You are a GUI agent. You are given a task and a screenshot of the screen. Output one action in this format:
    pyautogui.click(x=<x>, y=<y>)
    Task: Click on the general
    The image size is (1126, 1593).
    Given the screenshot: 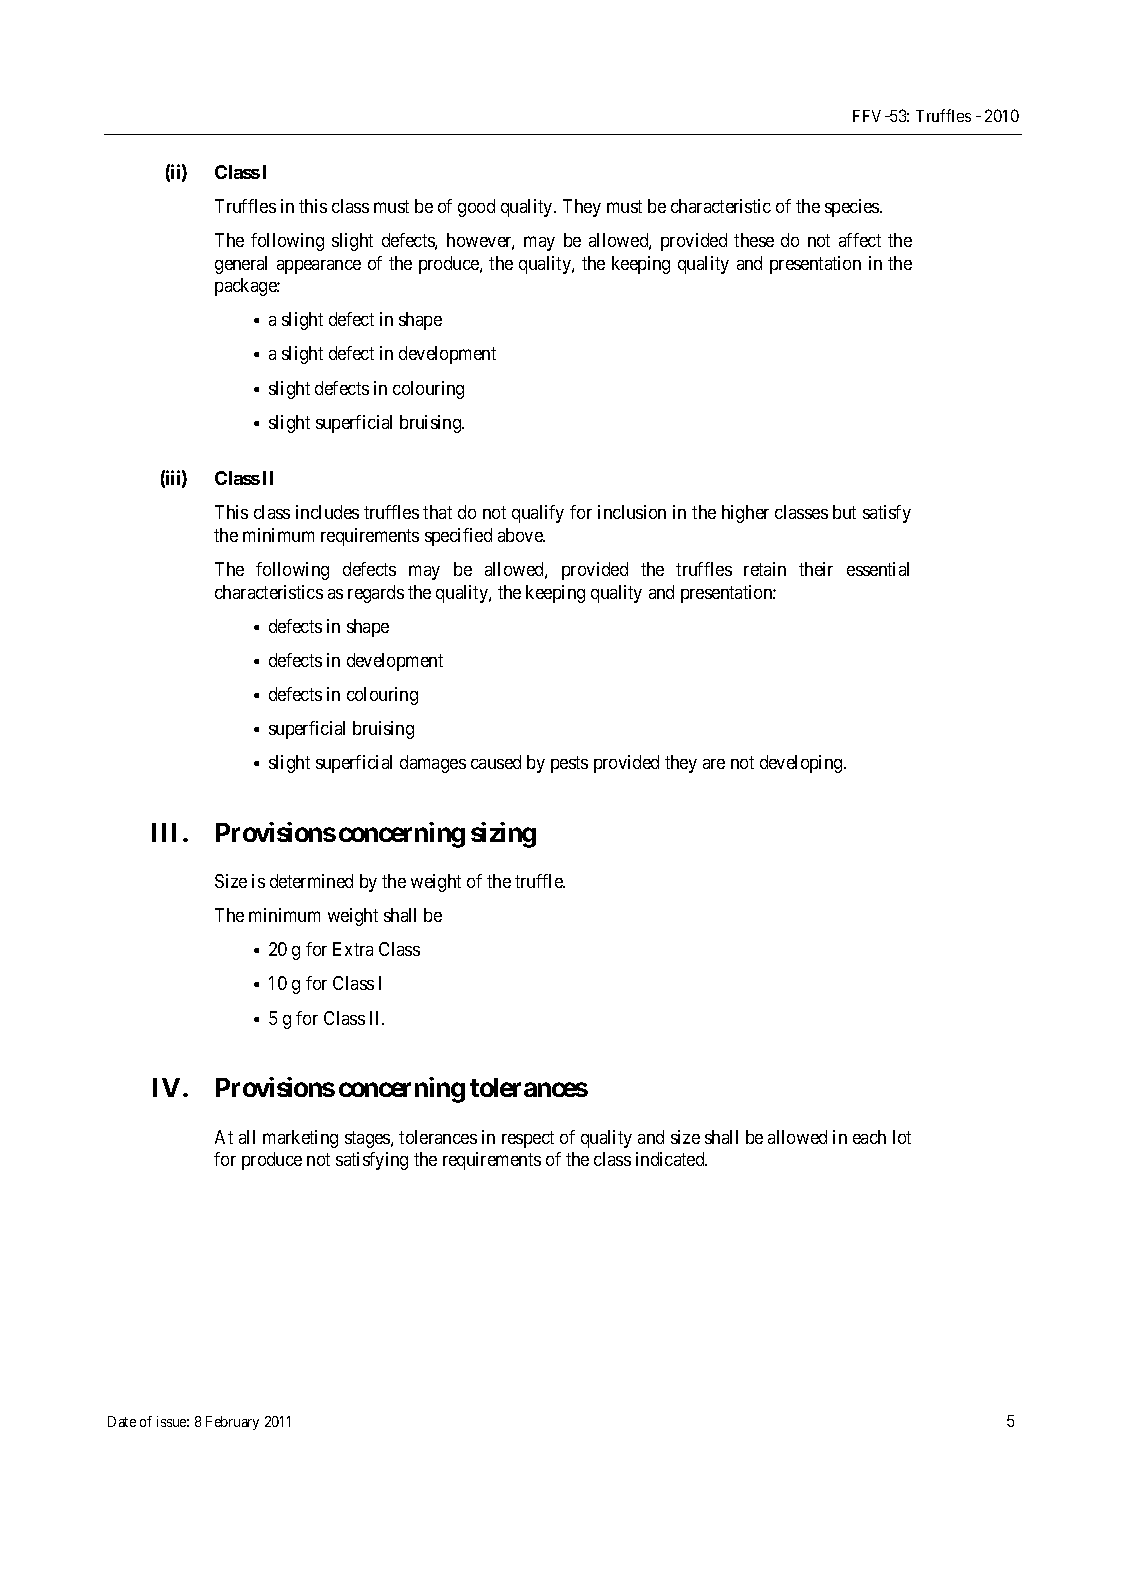 What is the action you would take?
    pyautogui.click(x=241, y=265)
